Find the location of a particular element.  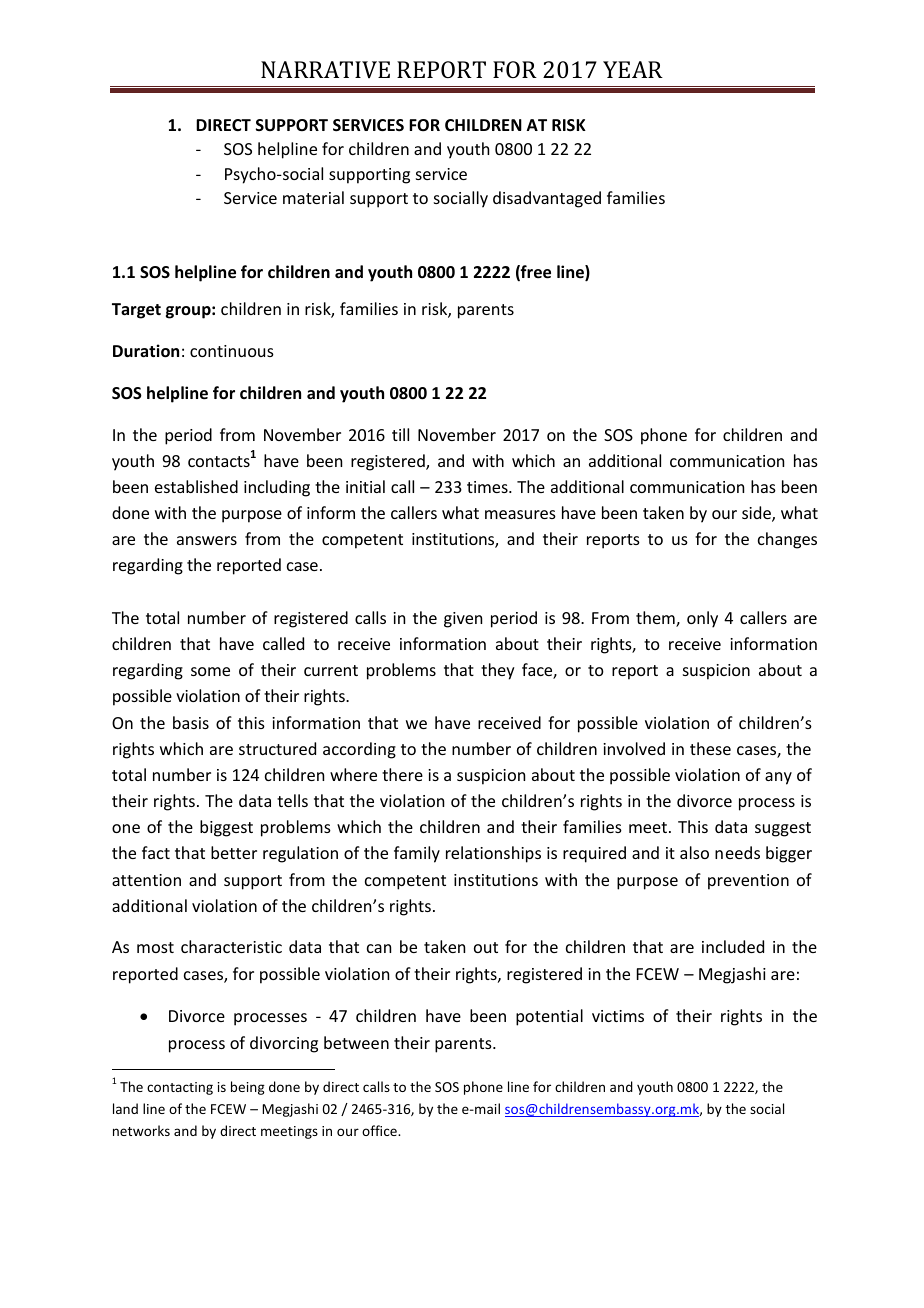

these is located at coordinates (710, 748).
